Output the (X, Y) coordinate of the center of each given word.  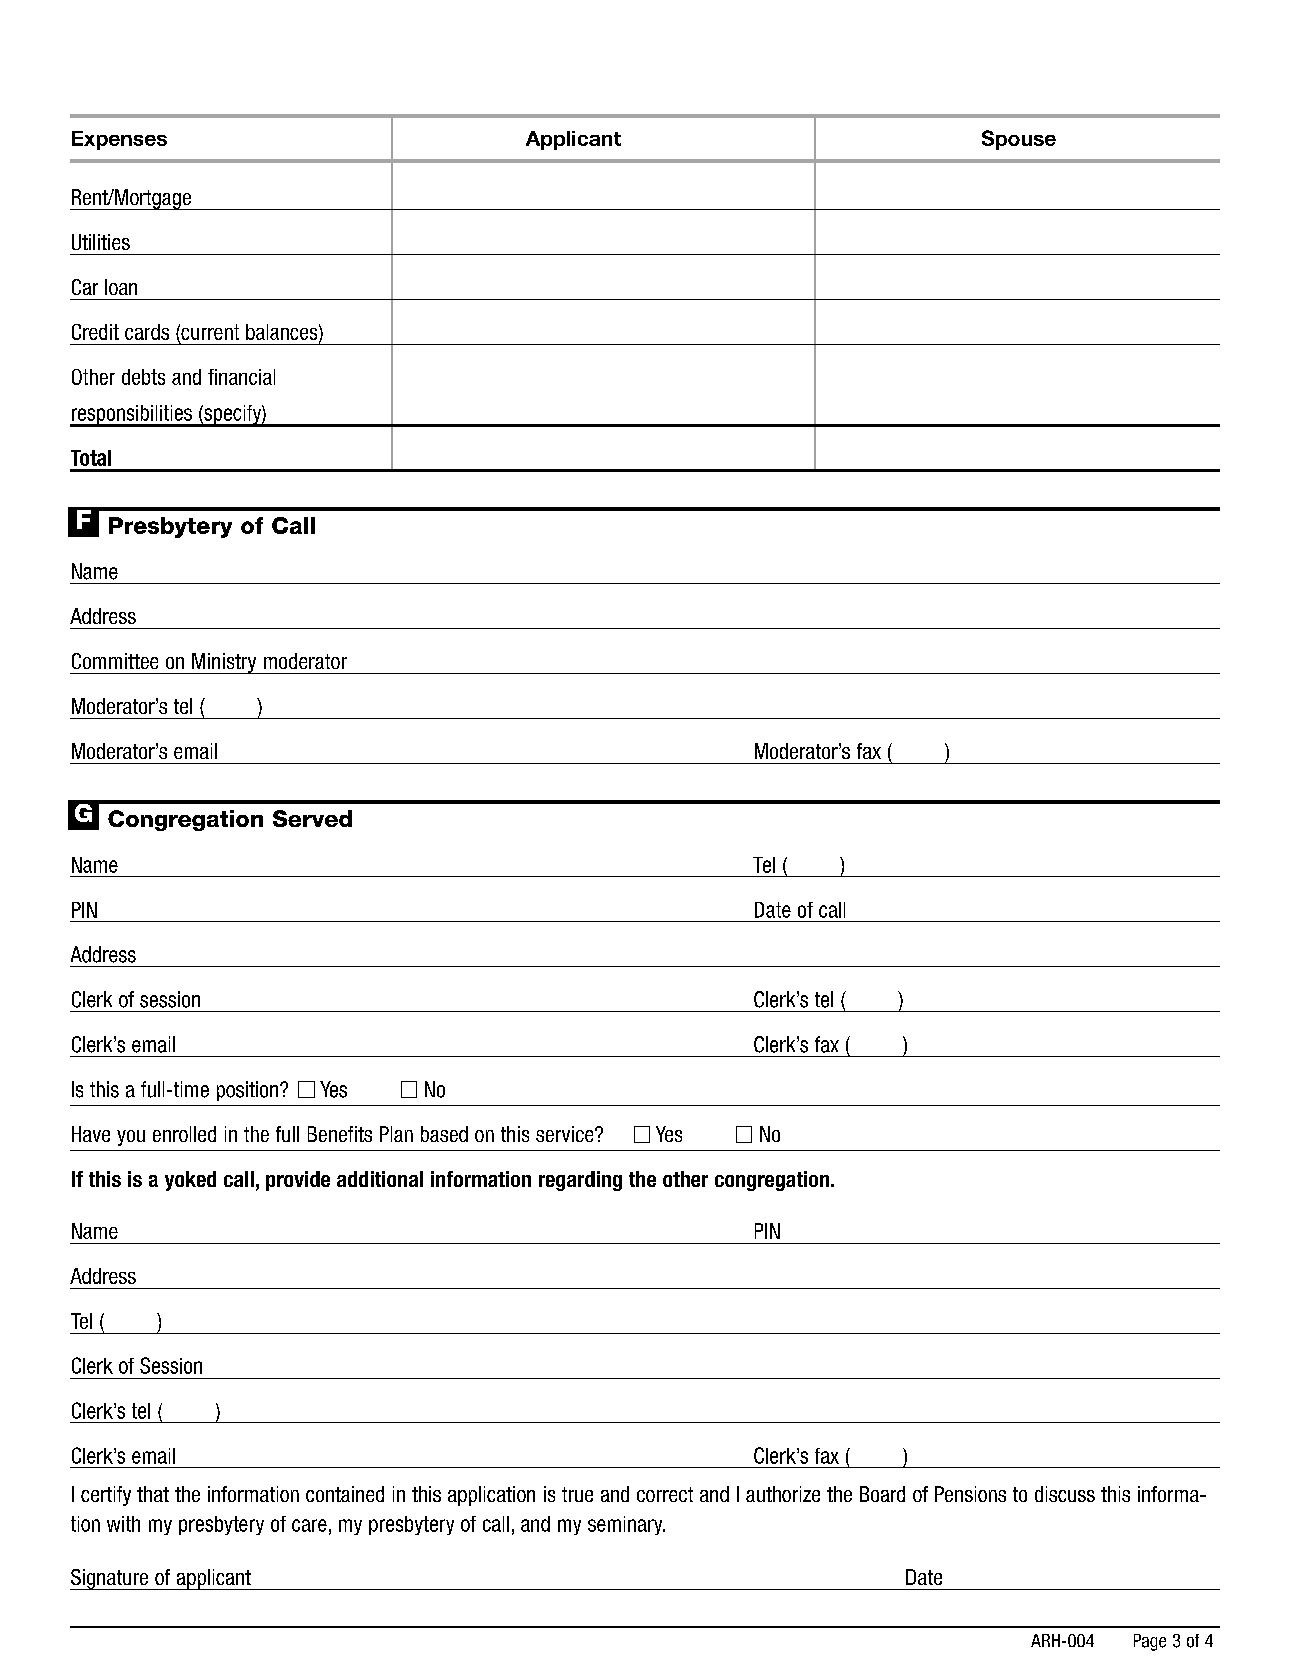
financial (241, 377)
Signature (110, 1579)
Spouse (1019, 140)
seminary (626, 1525)
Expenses (119, 140)
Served (312, 818)
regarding (580, 1181)
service (566, 1134)
